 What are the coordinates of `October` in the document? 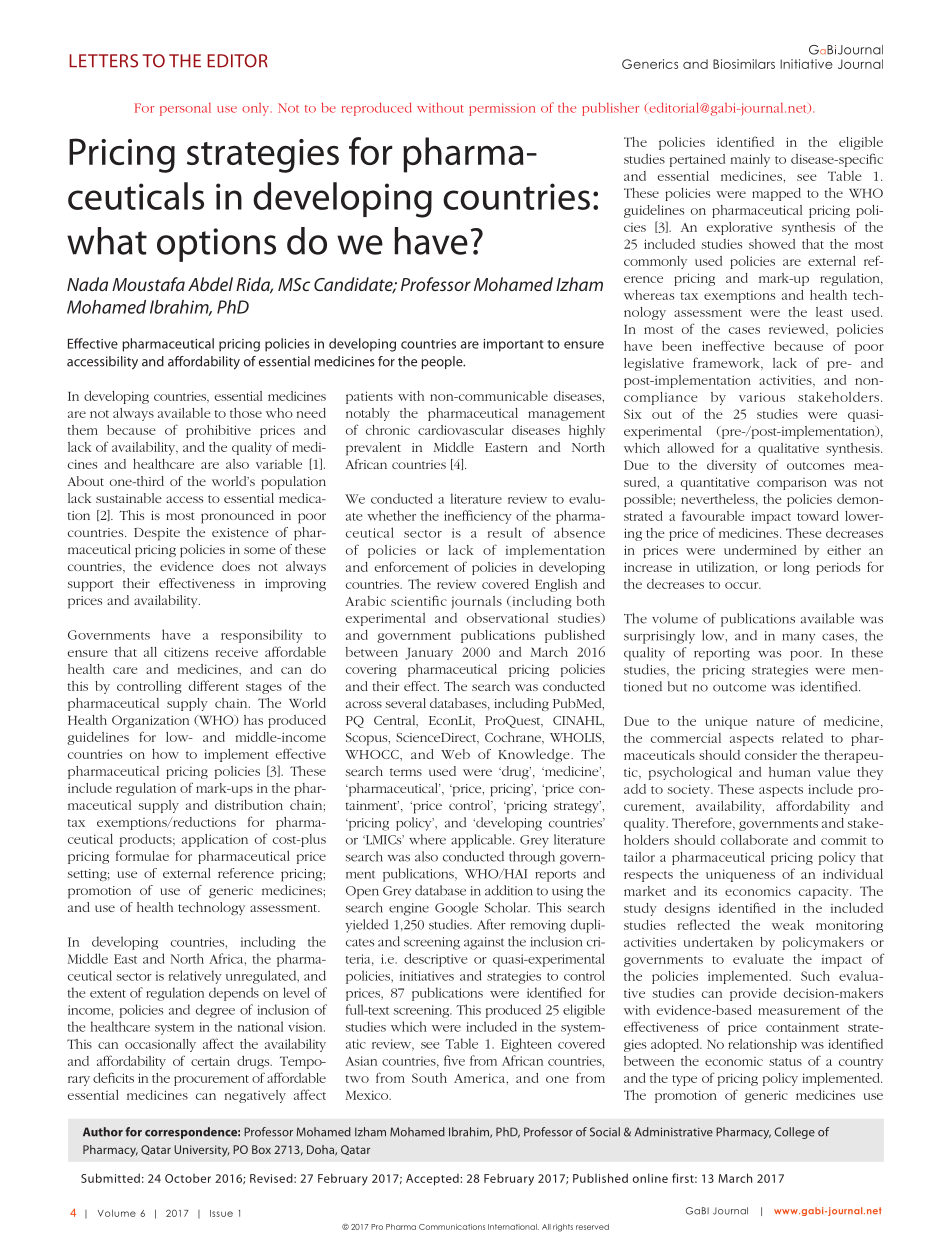 It's located at (188, 1178).
